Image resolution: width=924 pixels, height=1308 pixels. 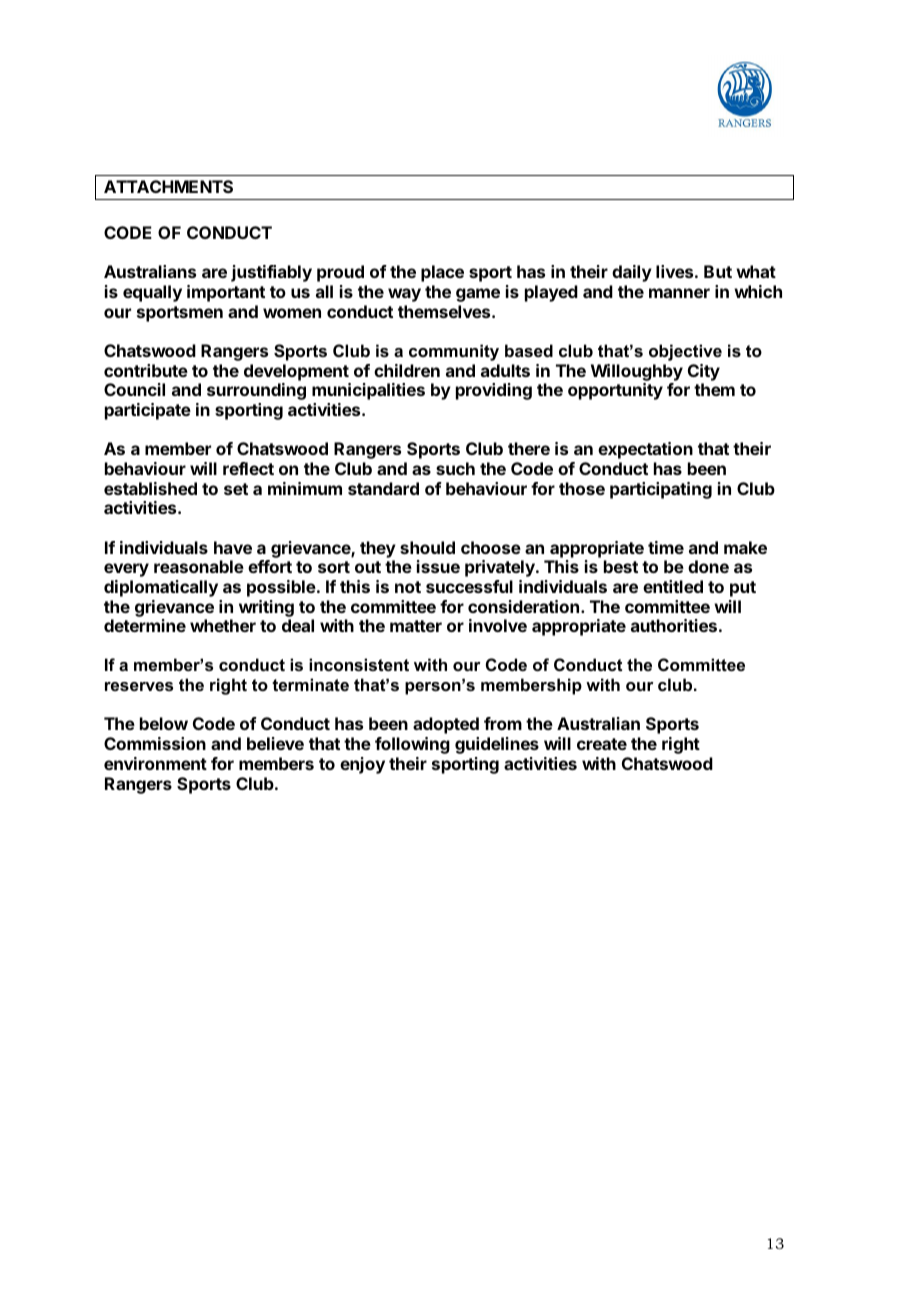 What do you see at coordinates (416, 626) in the page?
I see `matter` at bounding box center [416, 626].
